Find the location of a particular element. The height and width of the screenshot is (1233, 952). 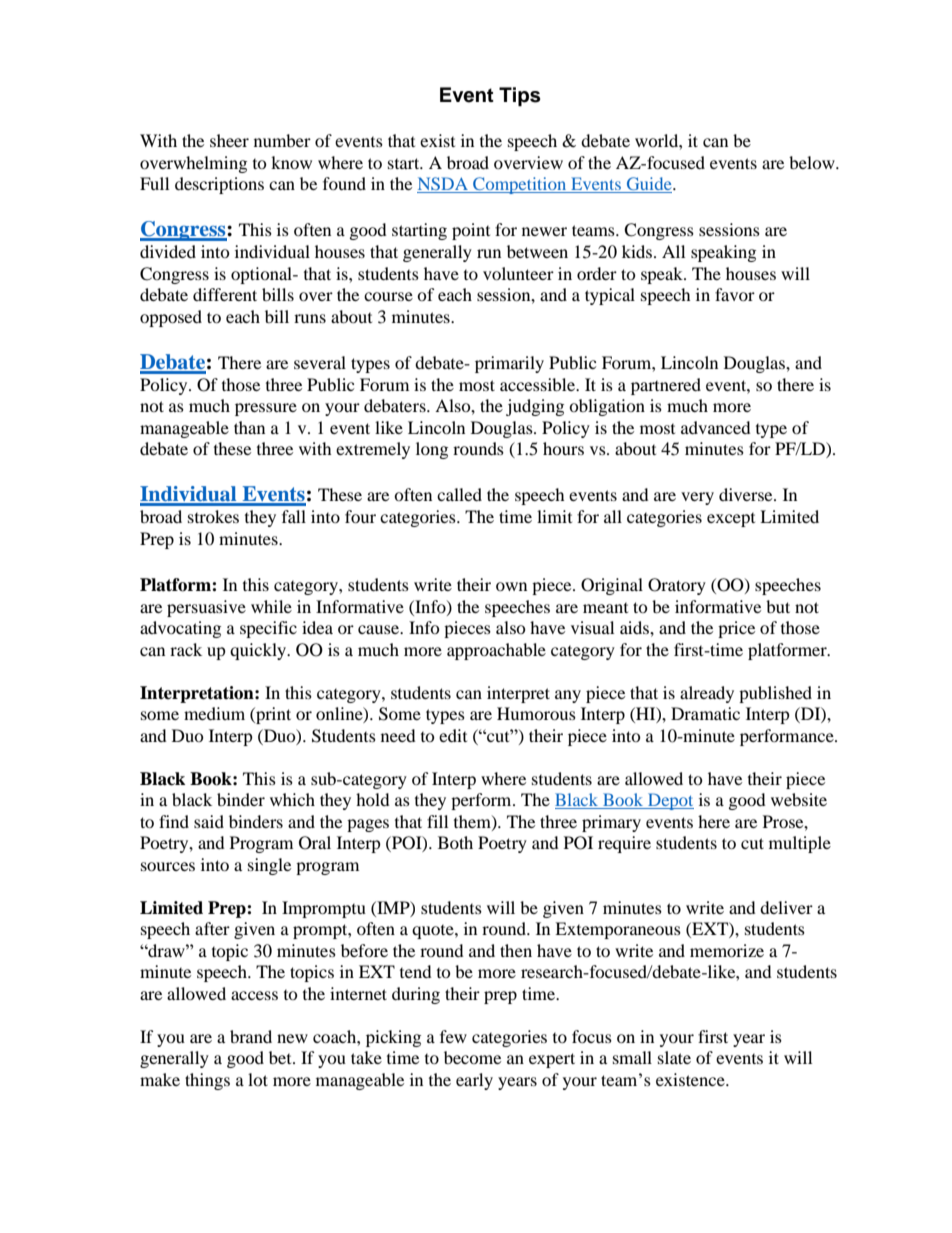

advanced is located at coordinates (716, 427).
